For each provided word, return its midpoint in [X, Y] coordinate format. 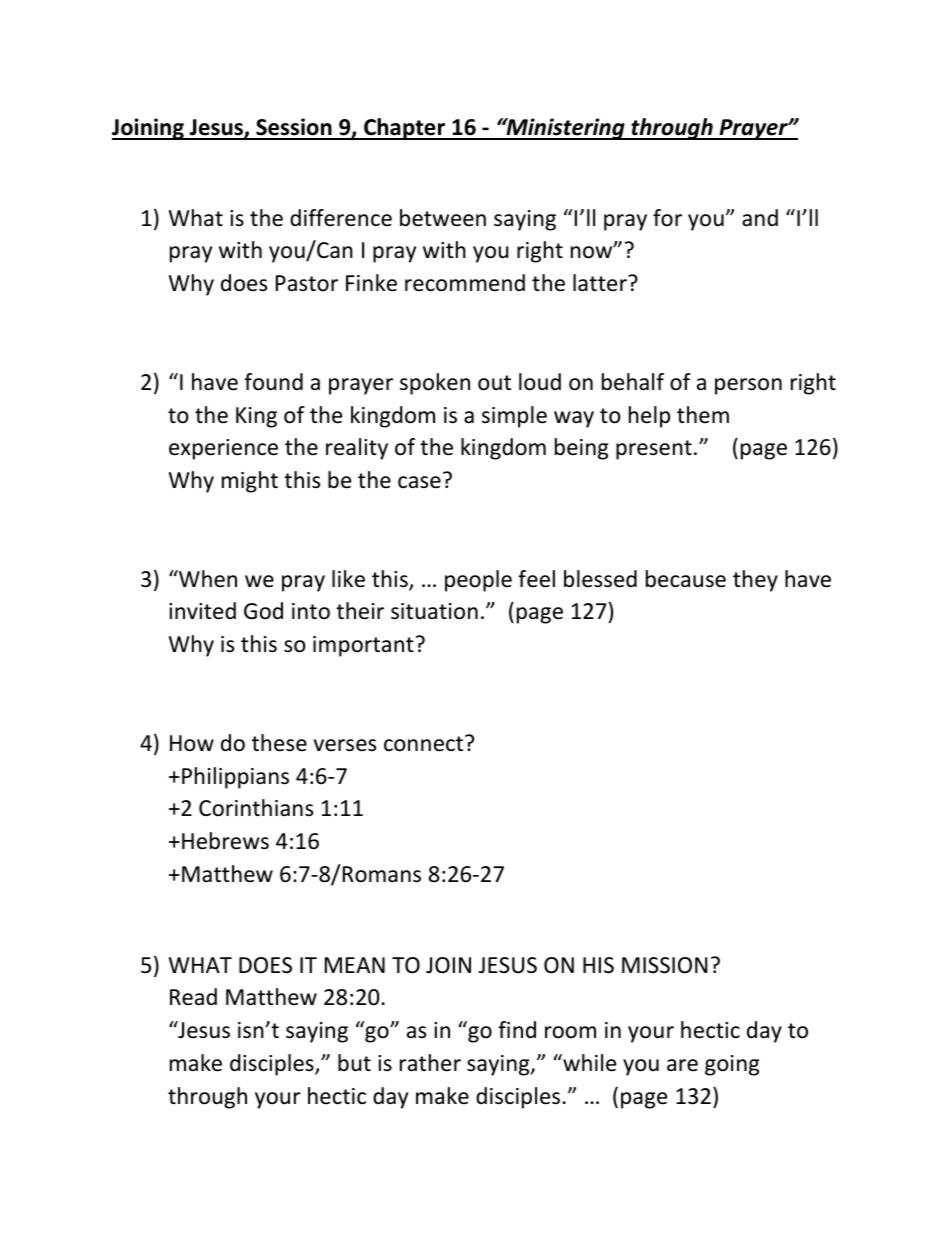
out [494, 383]
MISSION [664, 965]
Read [193, 997]
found [273, 382]
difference [341, 218]
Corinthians [256, 808]
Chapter [405, 129]
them [703, 415]
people [478, 581]
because [686, 579]
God [263, 611]
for [667, 218]
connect [425, 743]
